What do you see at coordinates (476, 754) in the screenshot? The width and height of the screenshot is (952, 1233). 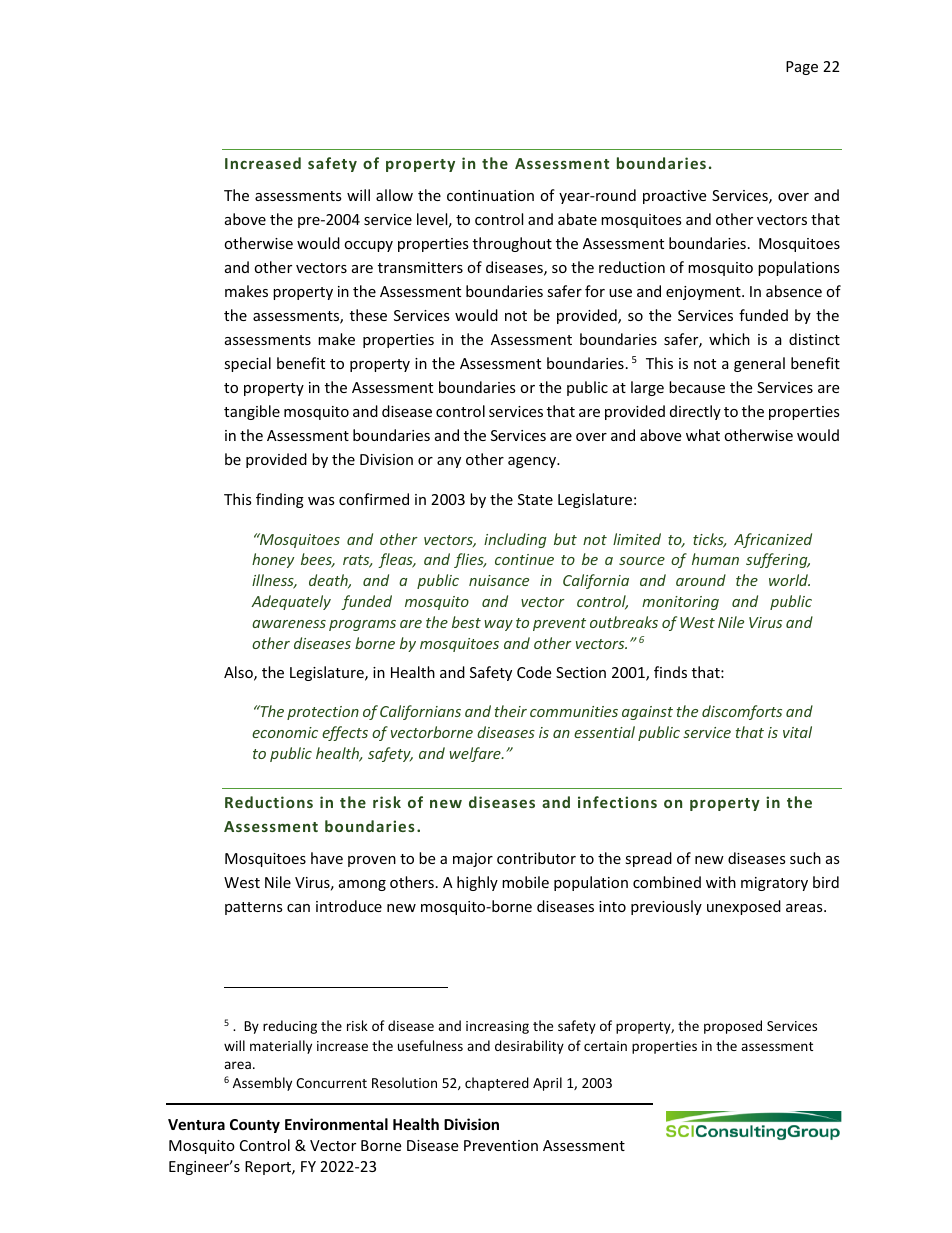 I see `welfare` at bounding box center [476, 754].
